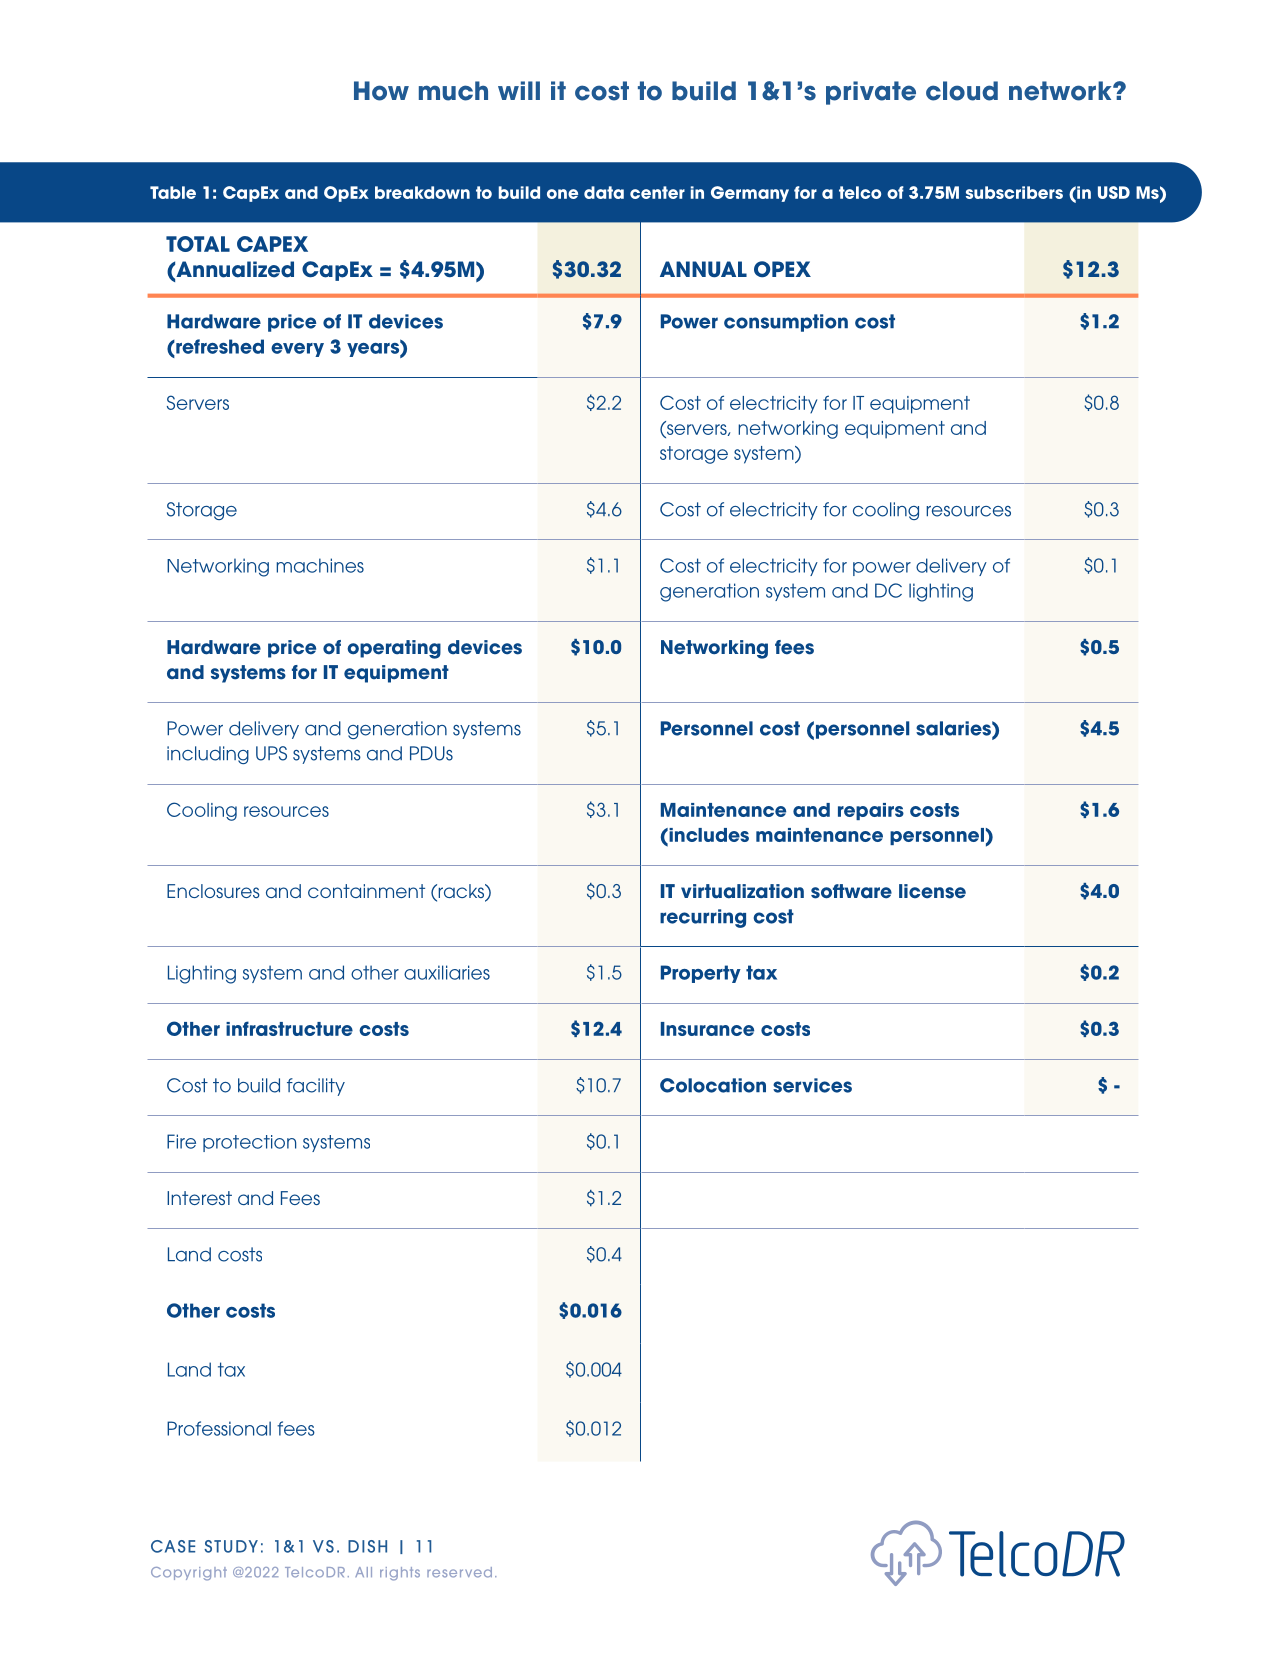 The image size is (1277, 1653). What do you see at coordinates (381, 91) in the page?
I see `How` at bounding box center [381, 91].
